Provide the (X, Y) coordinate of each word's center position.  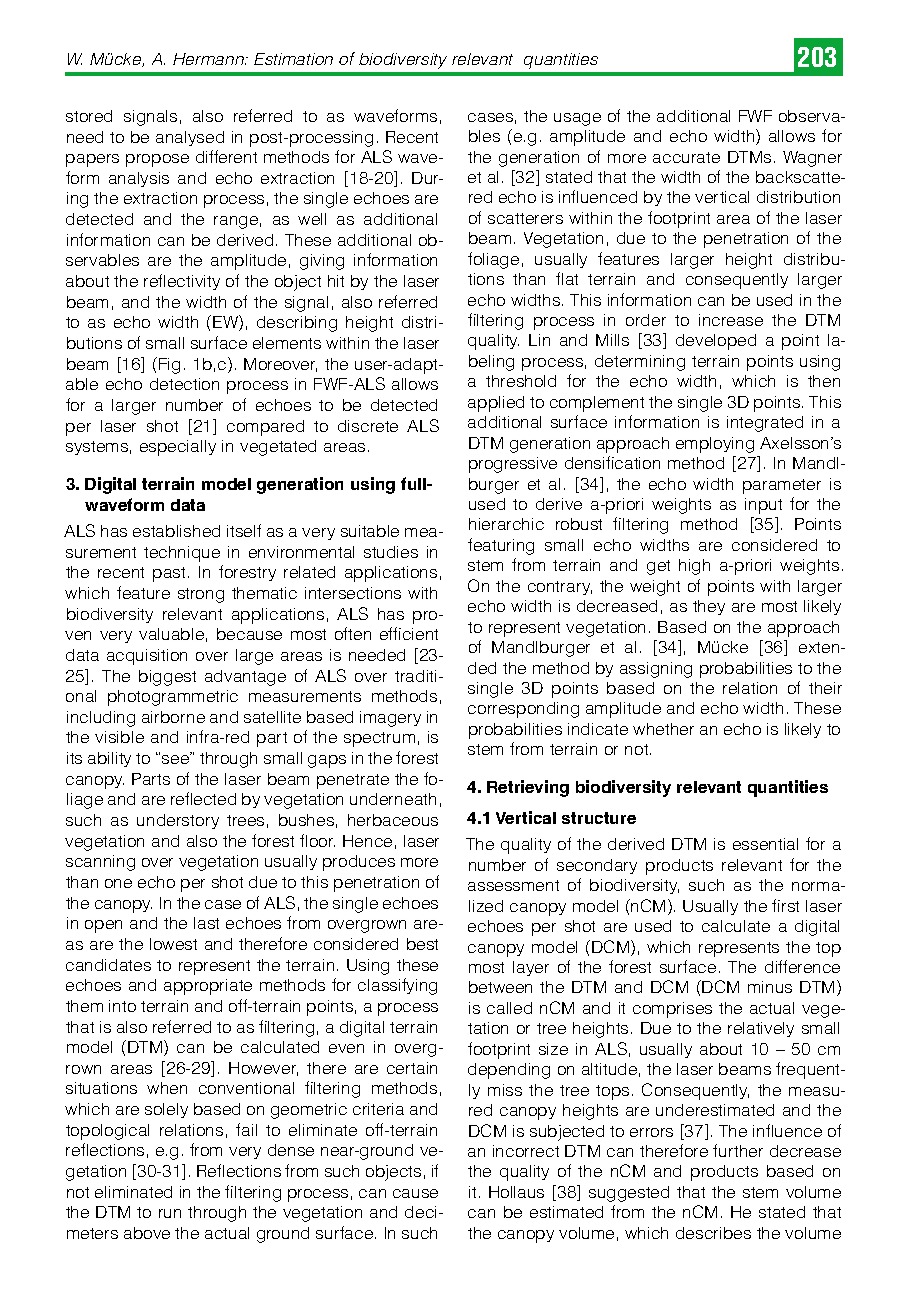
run (170, 1213)
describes (713, 1233)
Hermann (210, 59)
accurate (686, 157)
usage (577, 119)
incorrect (526, 1151)
